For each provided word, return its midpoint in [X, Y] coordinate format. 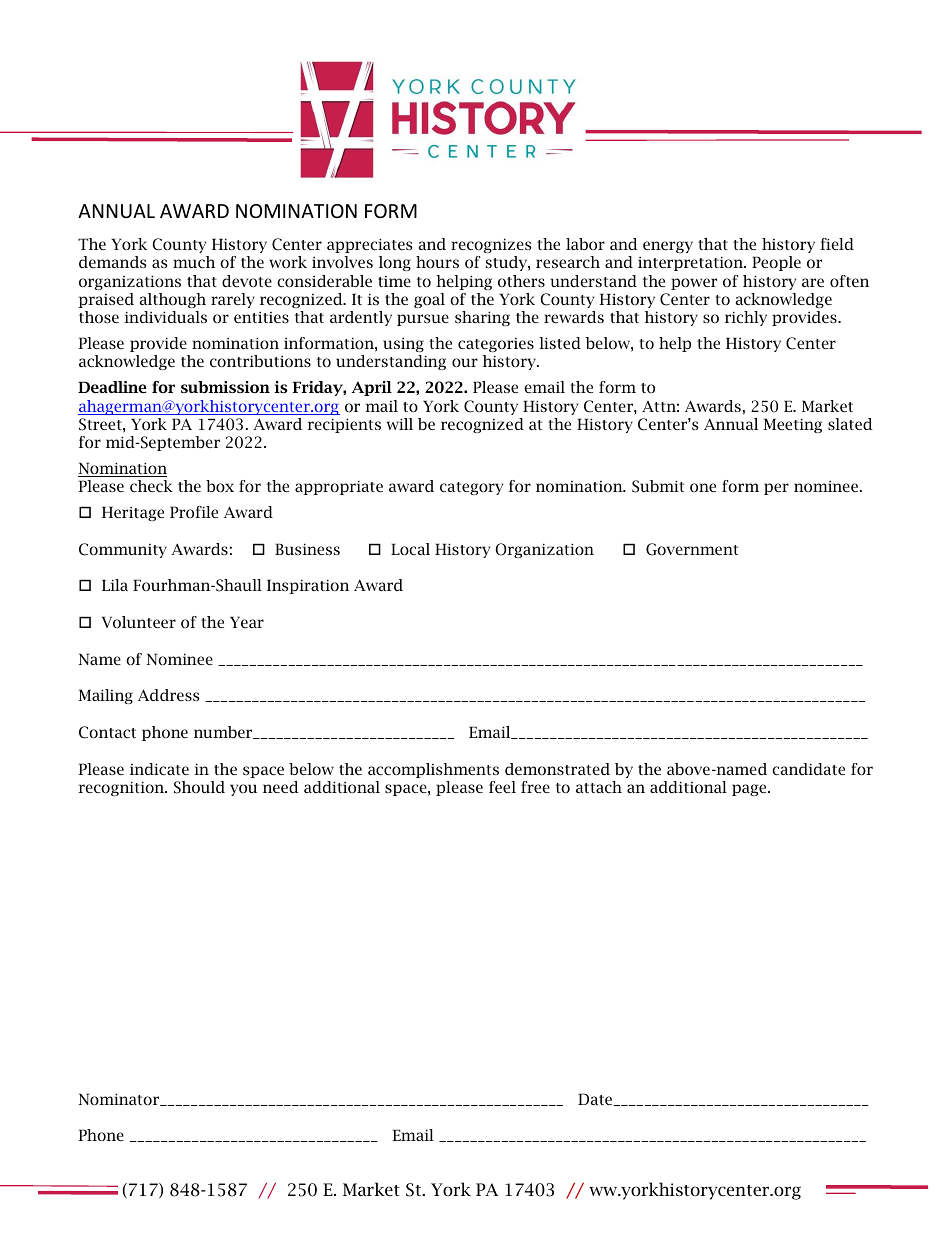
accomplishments [433, 770]
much [194, 262]
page [750, 790]
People [776, 263]
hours [437, 262]
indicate [159, 769]
